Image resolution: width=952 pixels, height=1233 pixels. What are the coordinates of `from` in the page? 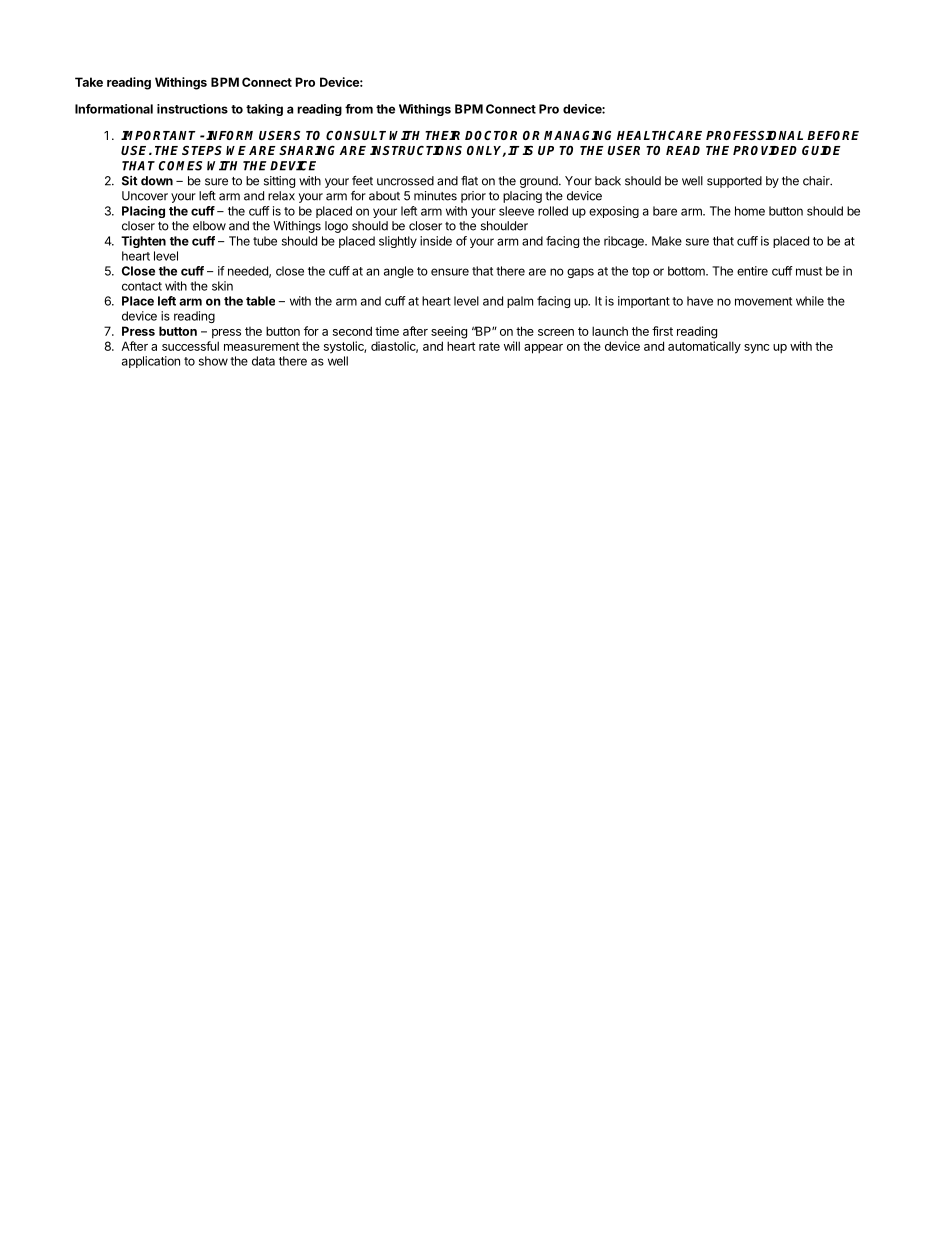 It's located at (359, 109).
